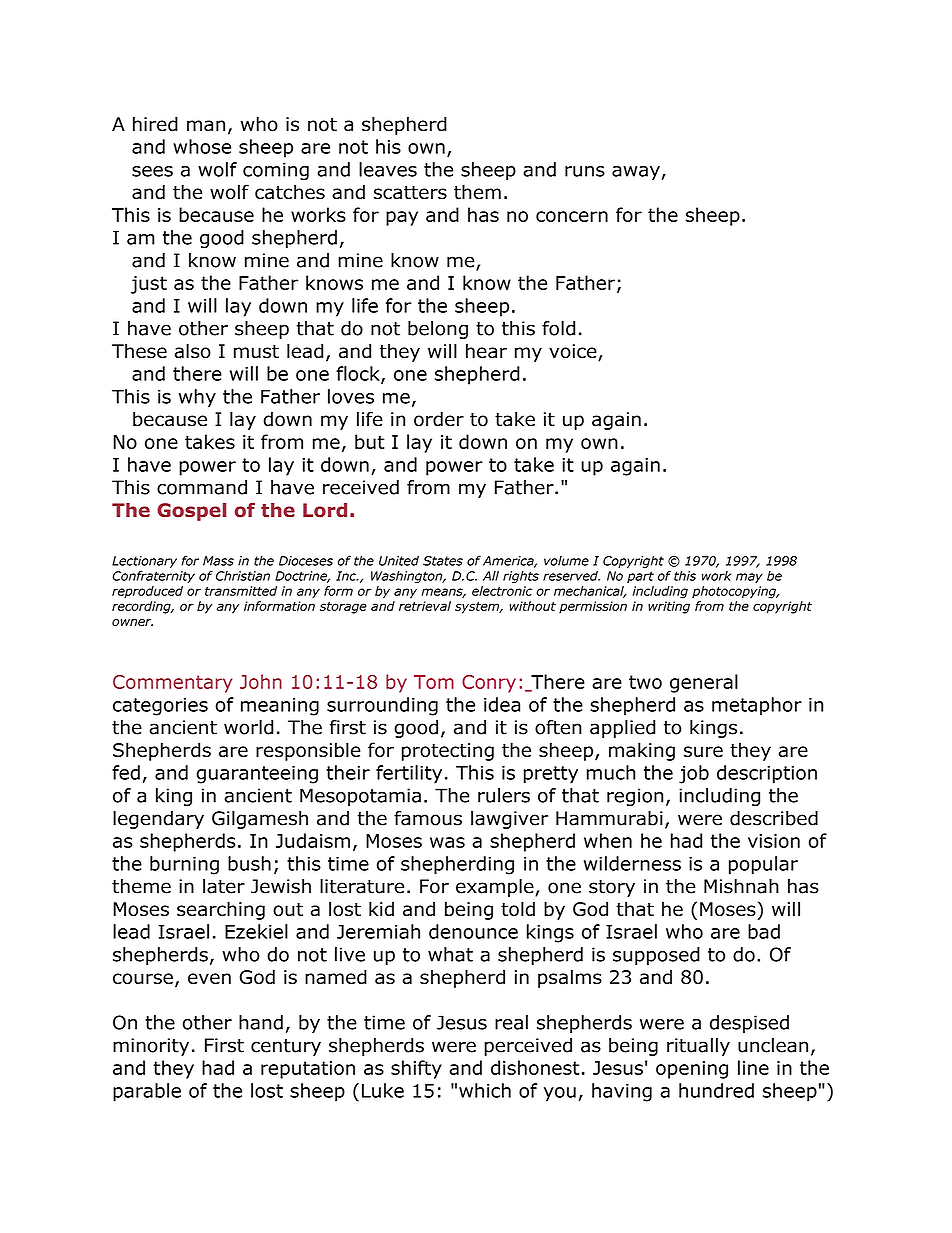  What do you see at coordinates (636, 173) in the screenshot?
I see `away` at bounding box center [636, 173].
